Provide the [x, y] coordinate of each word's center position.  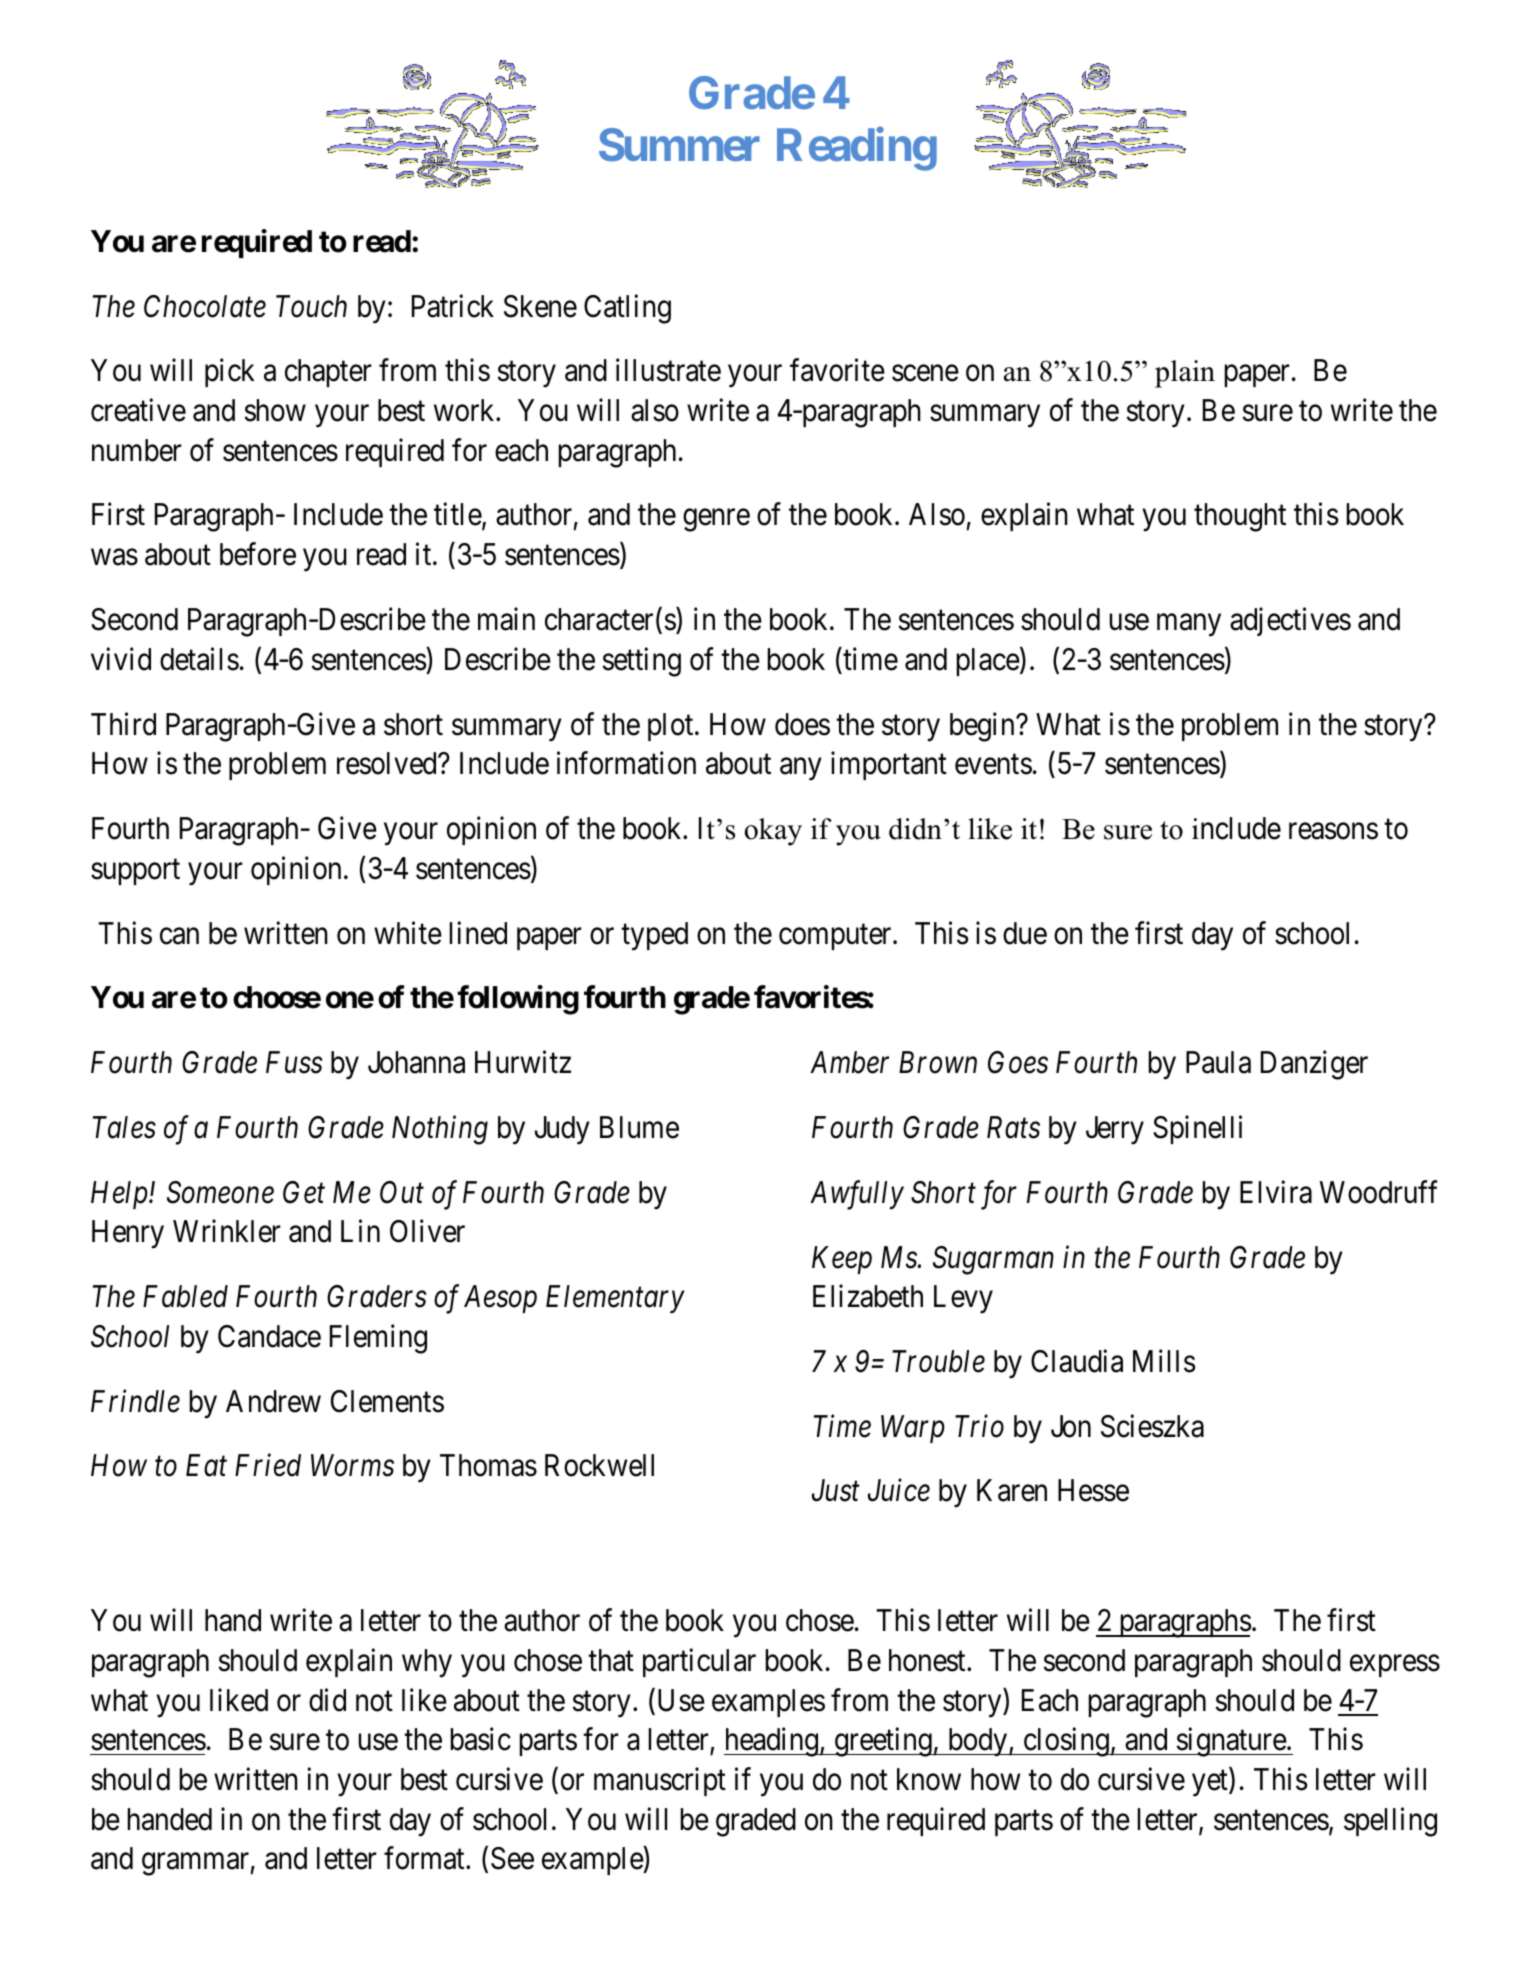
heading [772, 1742]
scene [925, 373]
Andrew [273, 1401]
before [258, 554]
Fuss [294, 1063]
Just [836, 1491]
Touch [311, 306]
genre [716, 521]
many [1189, 625]
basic [481, 1739]
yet [1211, 1784]
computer [836, 937]
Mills [1164, 1361]
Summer [679, 145]
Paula [1218, 1062]
